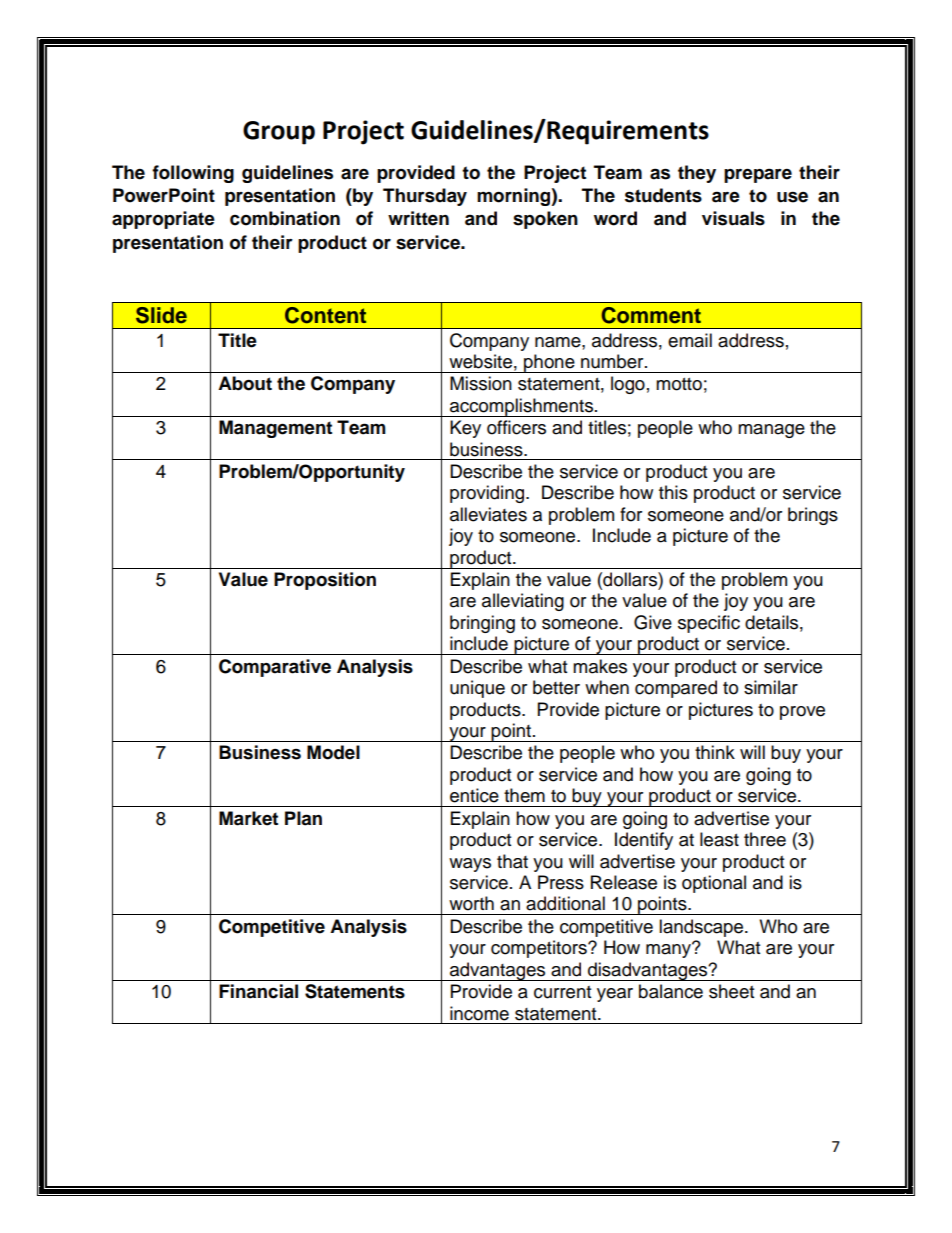 Image resolution: width=952 pixels, height=1233 pixels. Describe the element at coordinates (425, 197) in the document. I see `Thursday` at that location.
